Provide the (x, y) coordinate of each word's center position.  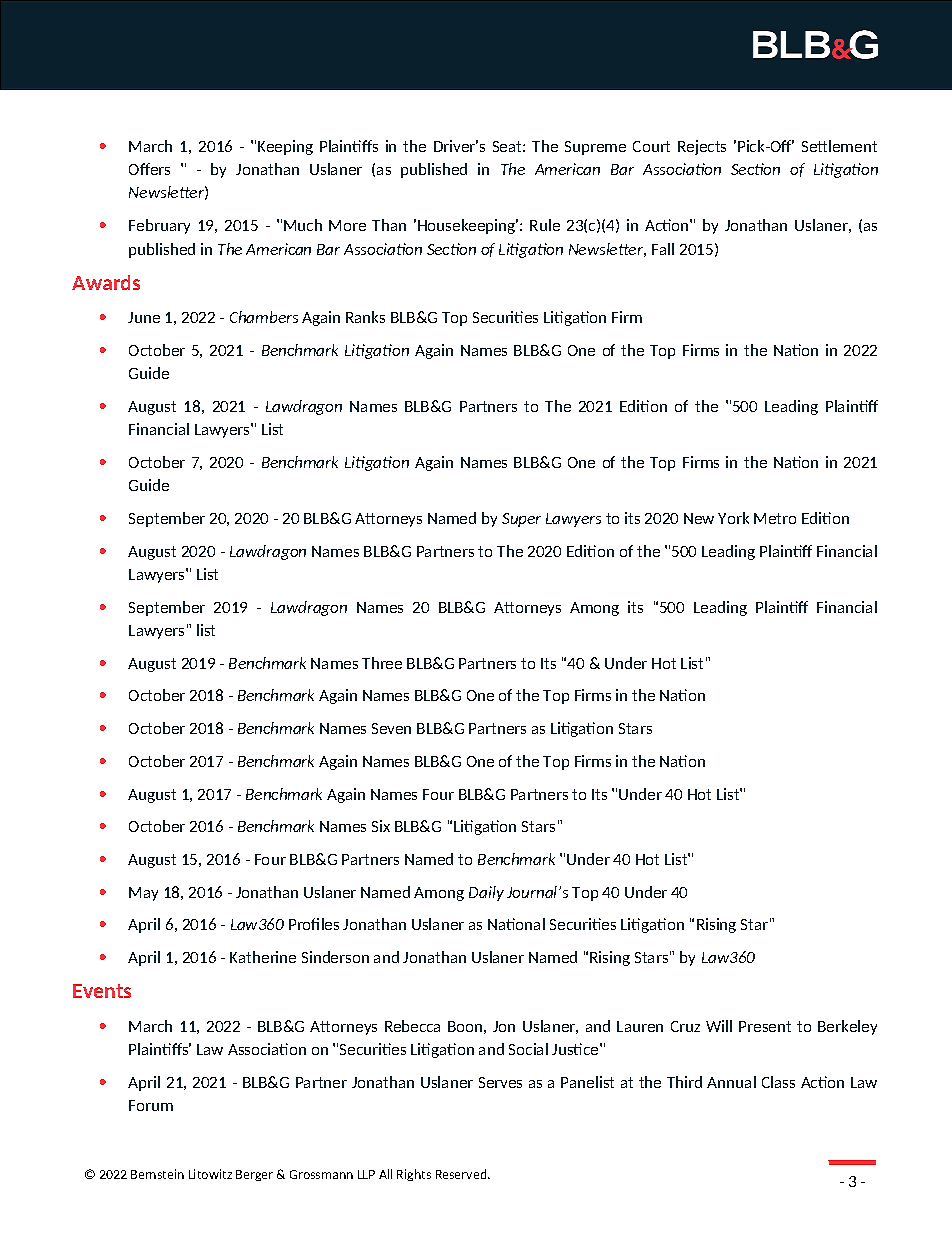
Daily (486, 893)
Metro (775, 518)
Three (382, 663)
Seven (391, 728)
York (733, 518)
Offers (149, 169)
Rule (545, 225)
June (144, 317)
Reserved (462, 1174)
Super (521, 520)
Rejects (702, 147)
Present (765, 1026)
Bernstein (157, 1174)
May (143, 894)
